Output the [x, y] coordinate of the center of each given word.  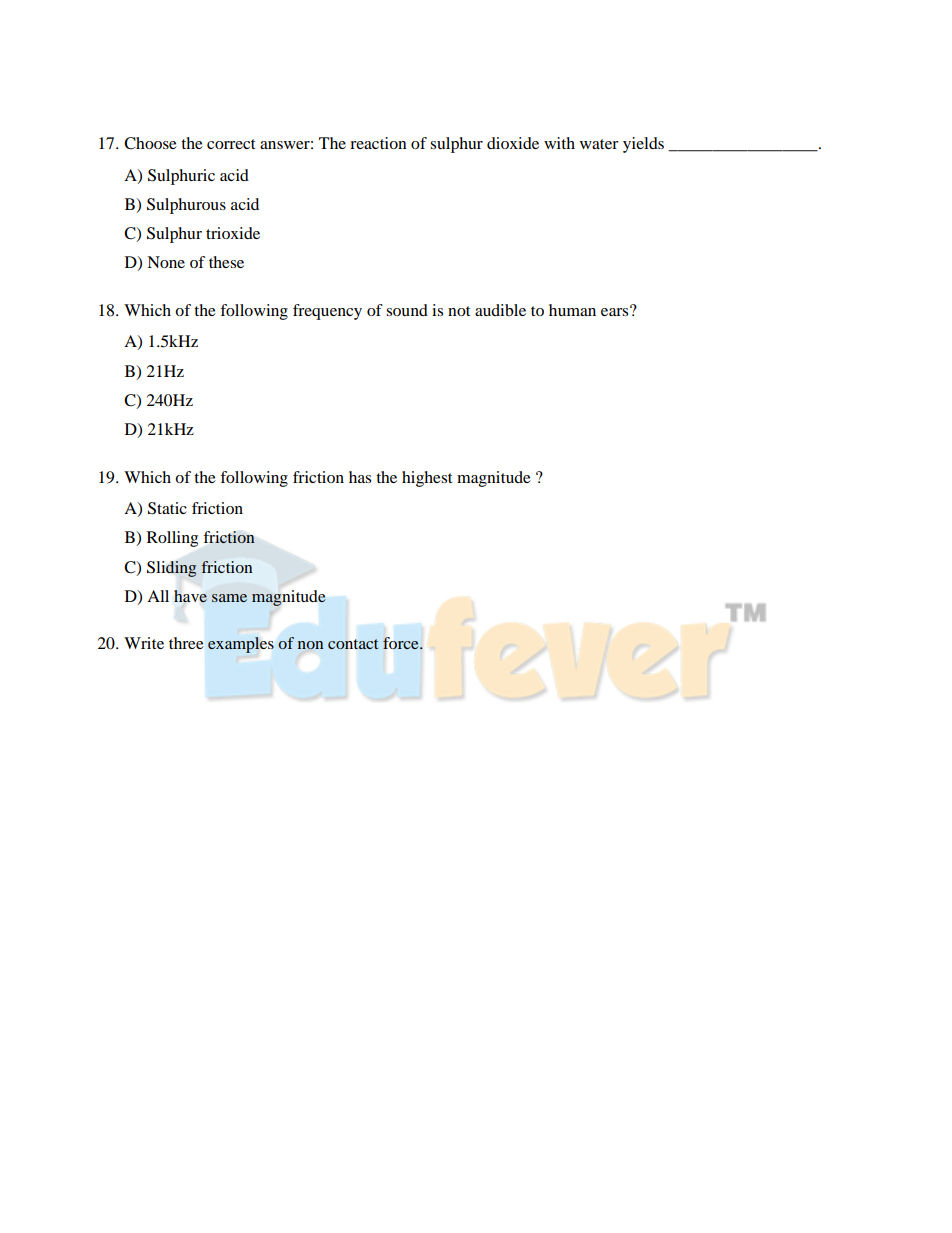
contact [353, 644]
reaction [378, 143]
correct [231, 144]
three [186, 643]
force [402, 643]
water [599, 144]
